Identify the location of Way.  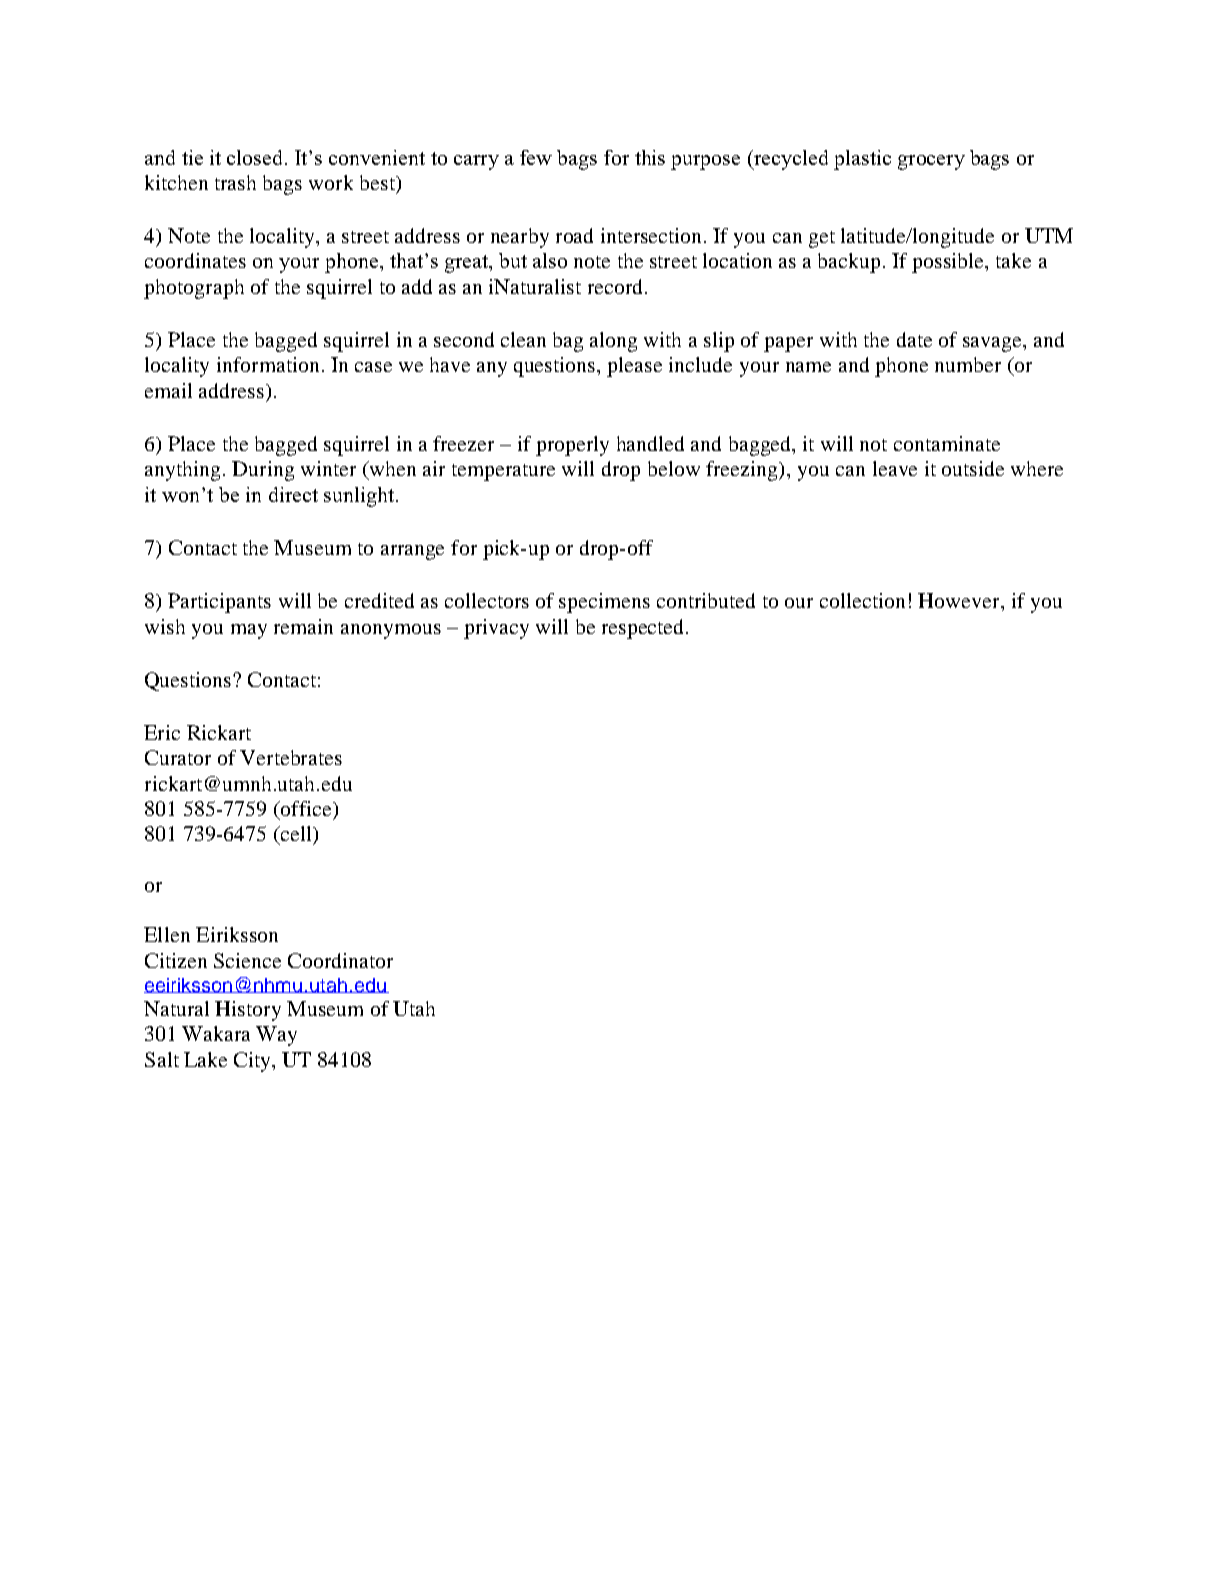
(276, 1036).
